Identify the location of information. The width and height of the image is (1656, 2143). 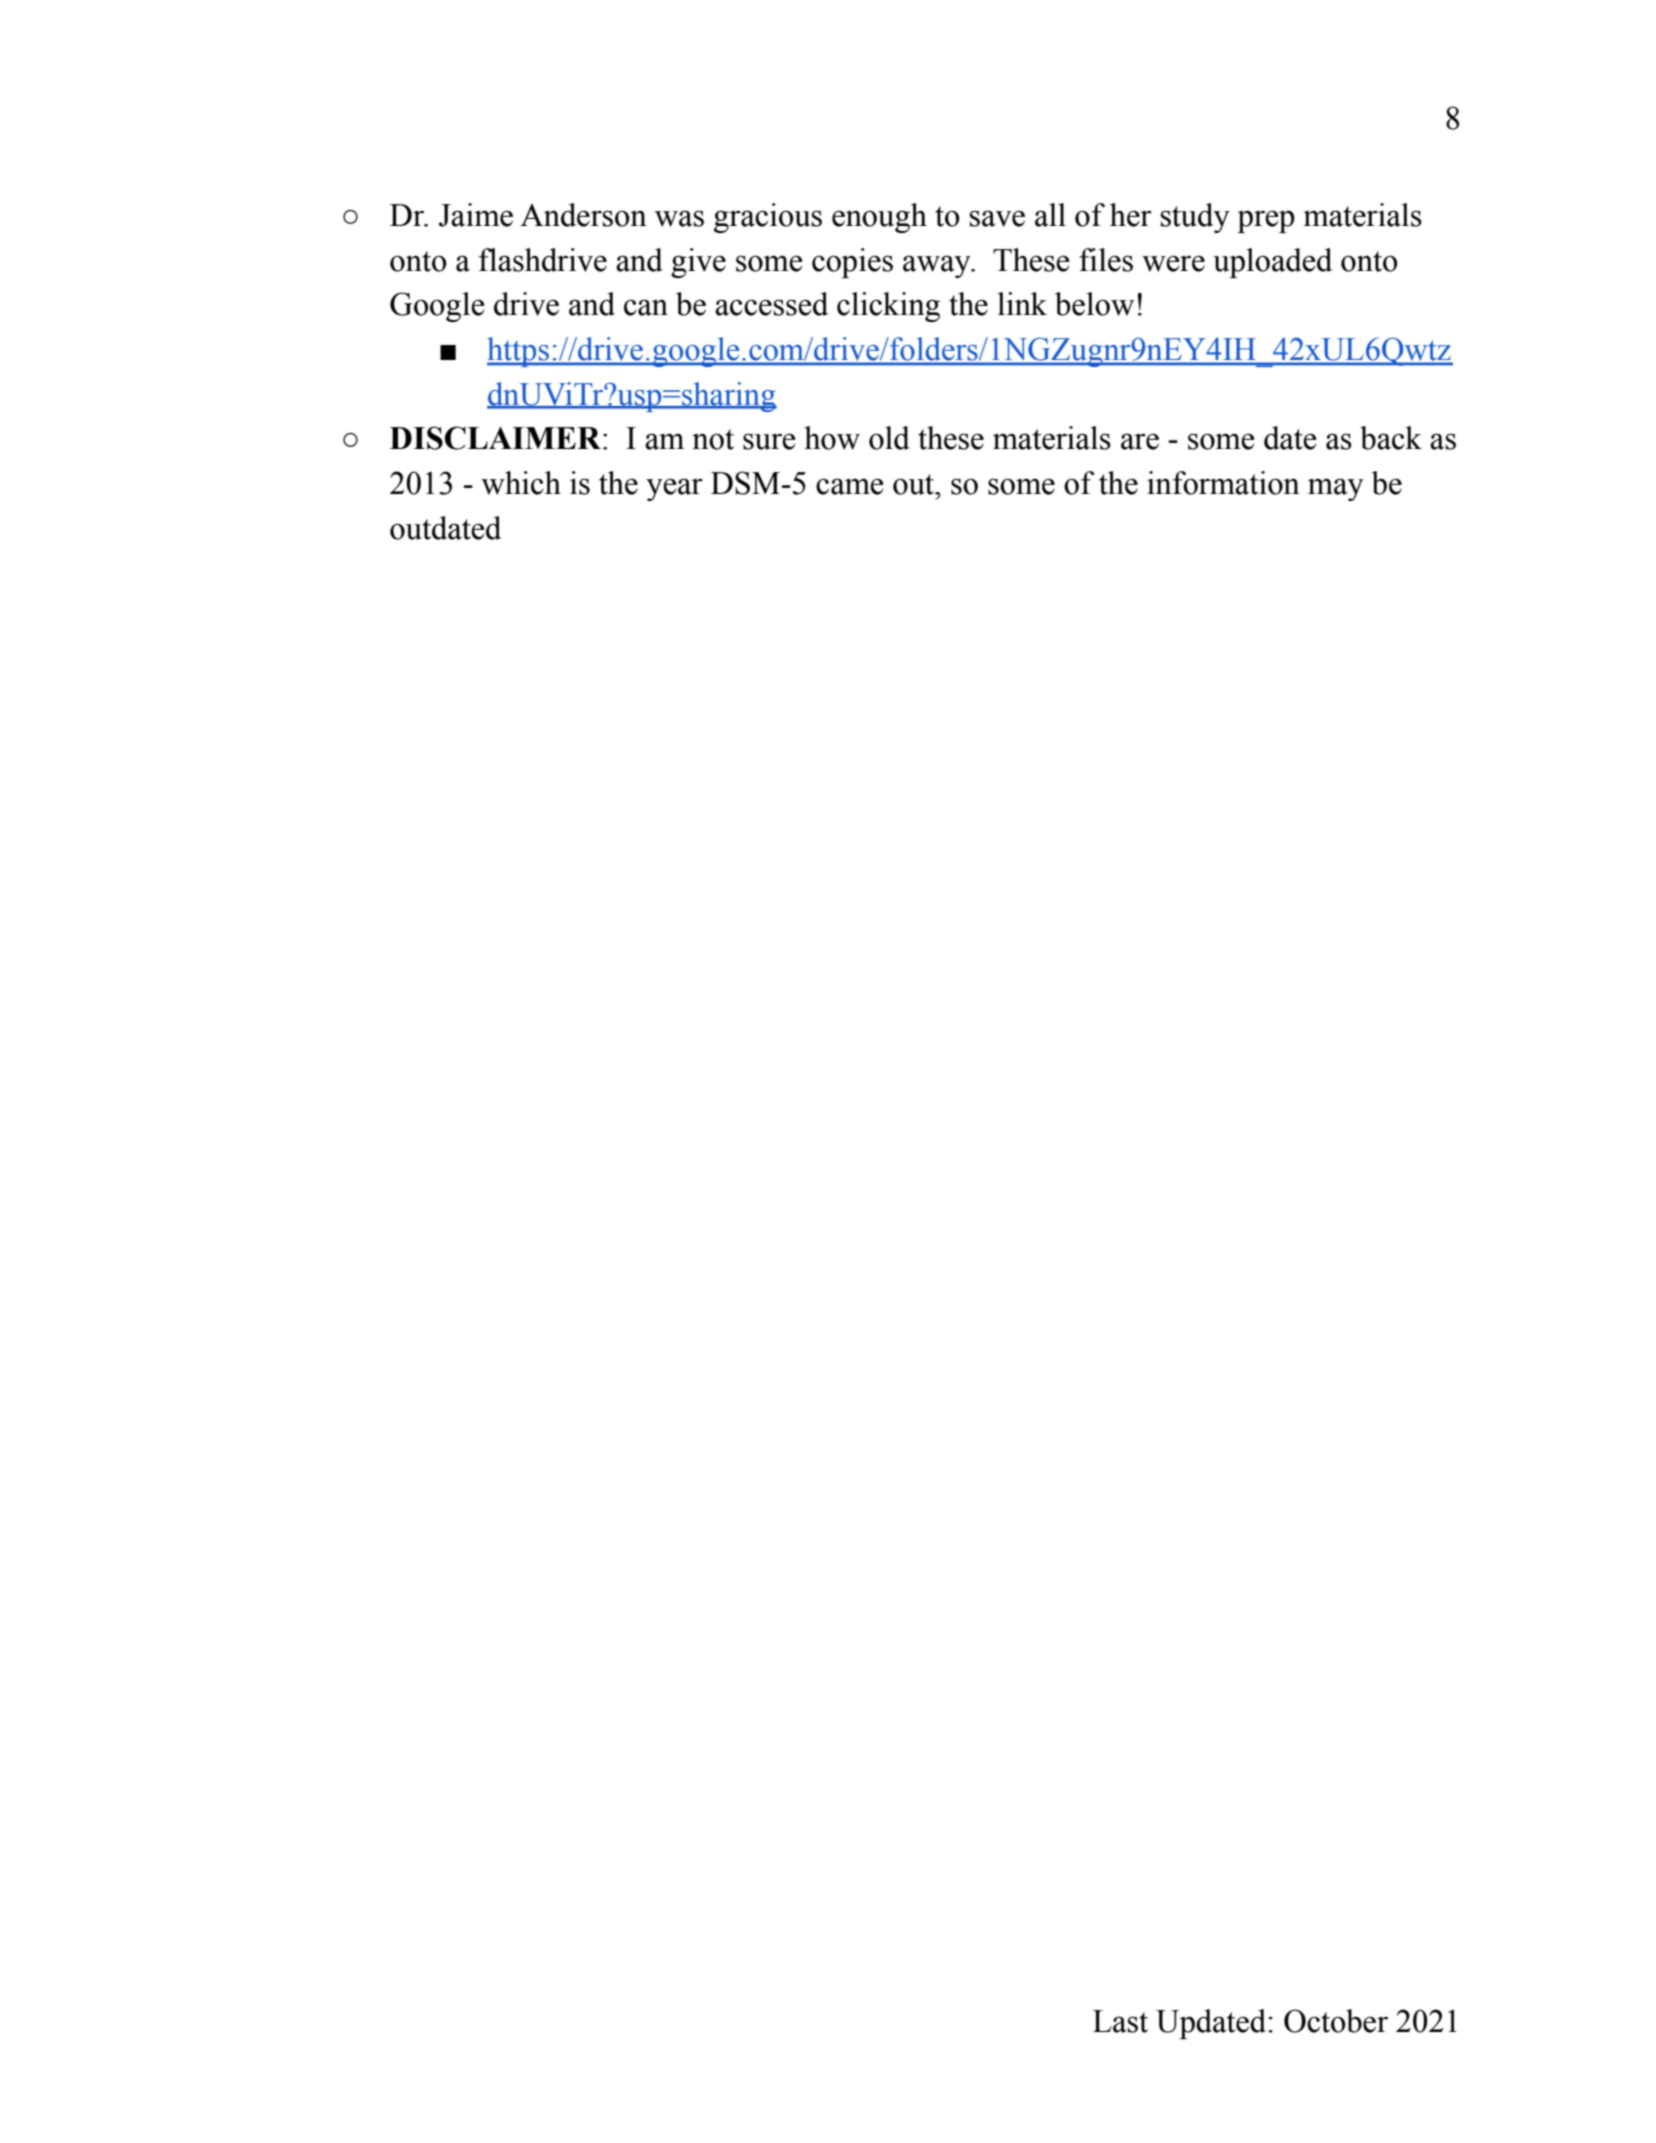
(1223, 483).
